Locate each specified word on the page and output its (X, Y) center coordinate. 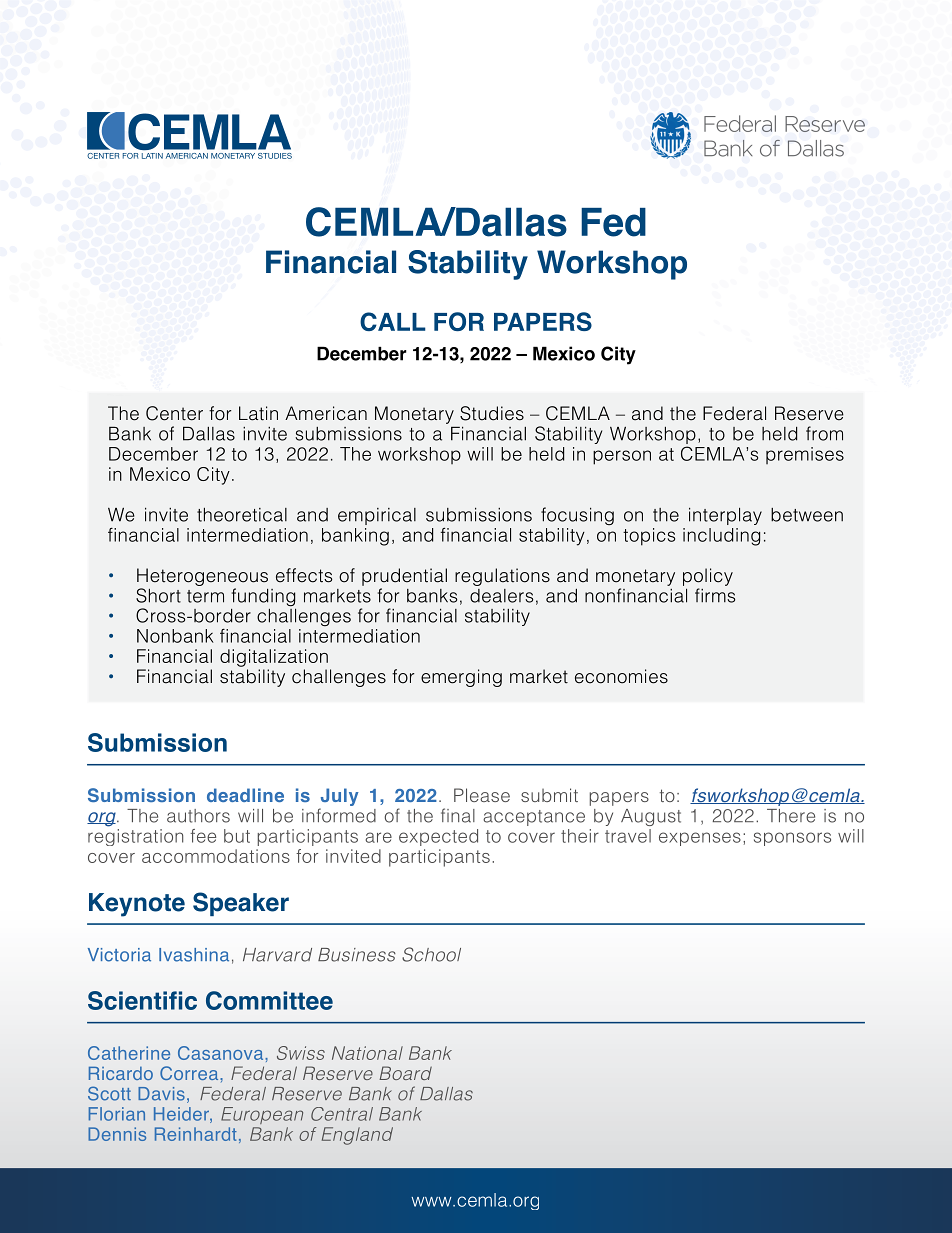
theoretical (242, 515)
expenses (700, 839)
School (431, 954)
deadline (245, 795)
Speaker (241, 904)
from (824, 433)
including (721, 537)
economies (621, 676)
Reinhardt (196, 1134)
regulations (502, 577)
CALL (393, 321)
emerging (461, 678)
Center (174, 413)
